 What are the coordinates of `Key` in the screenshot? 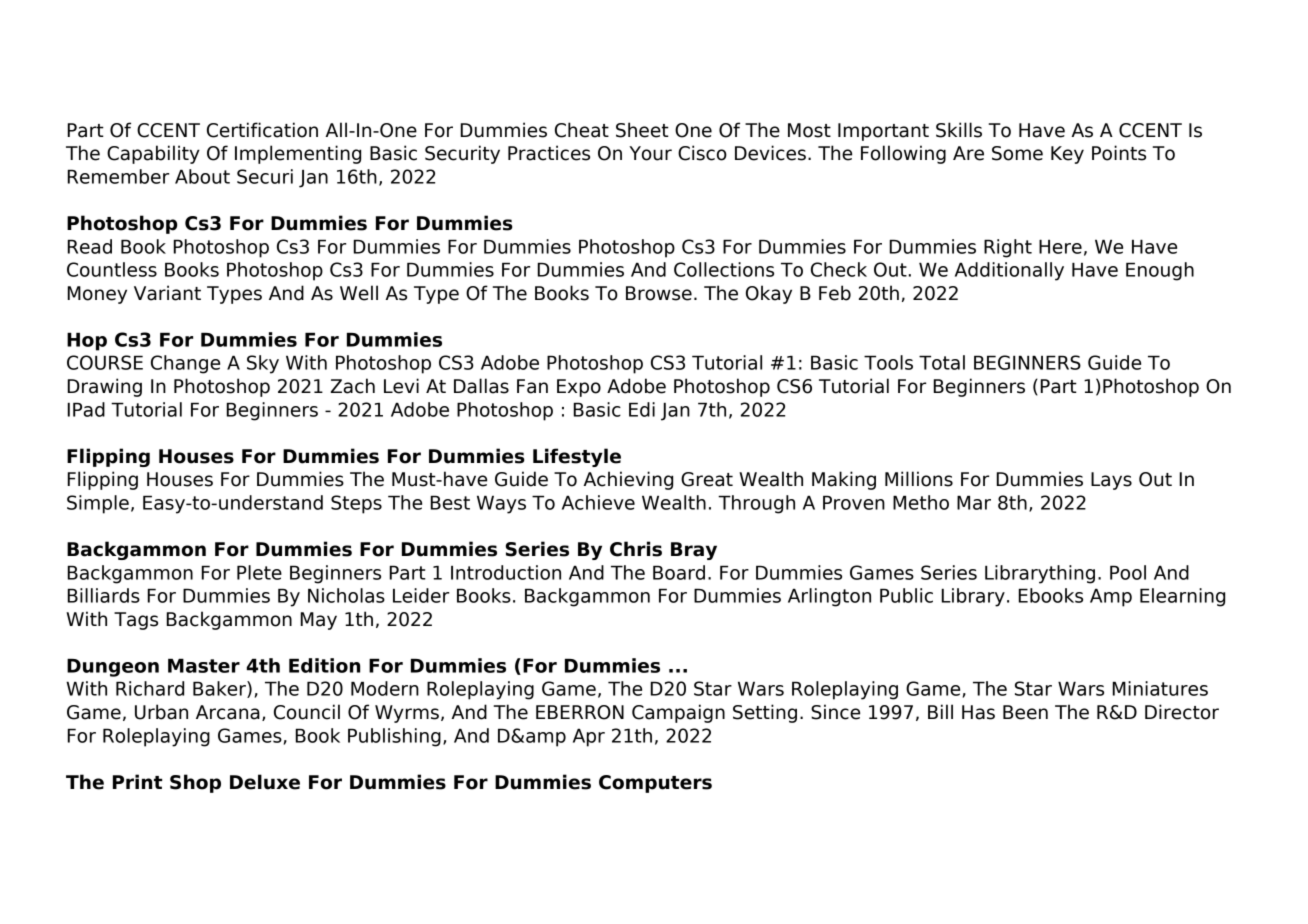 It's located at (1067, 155).
